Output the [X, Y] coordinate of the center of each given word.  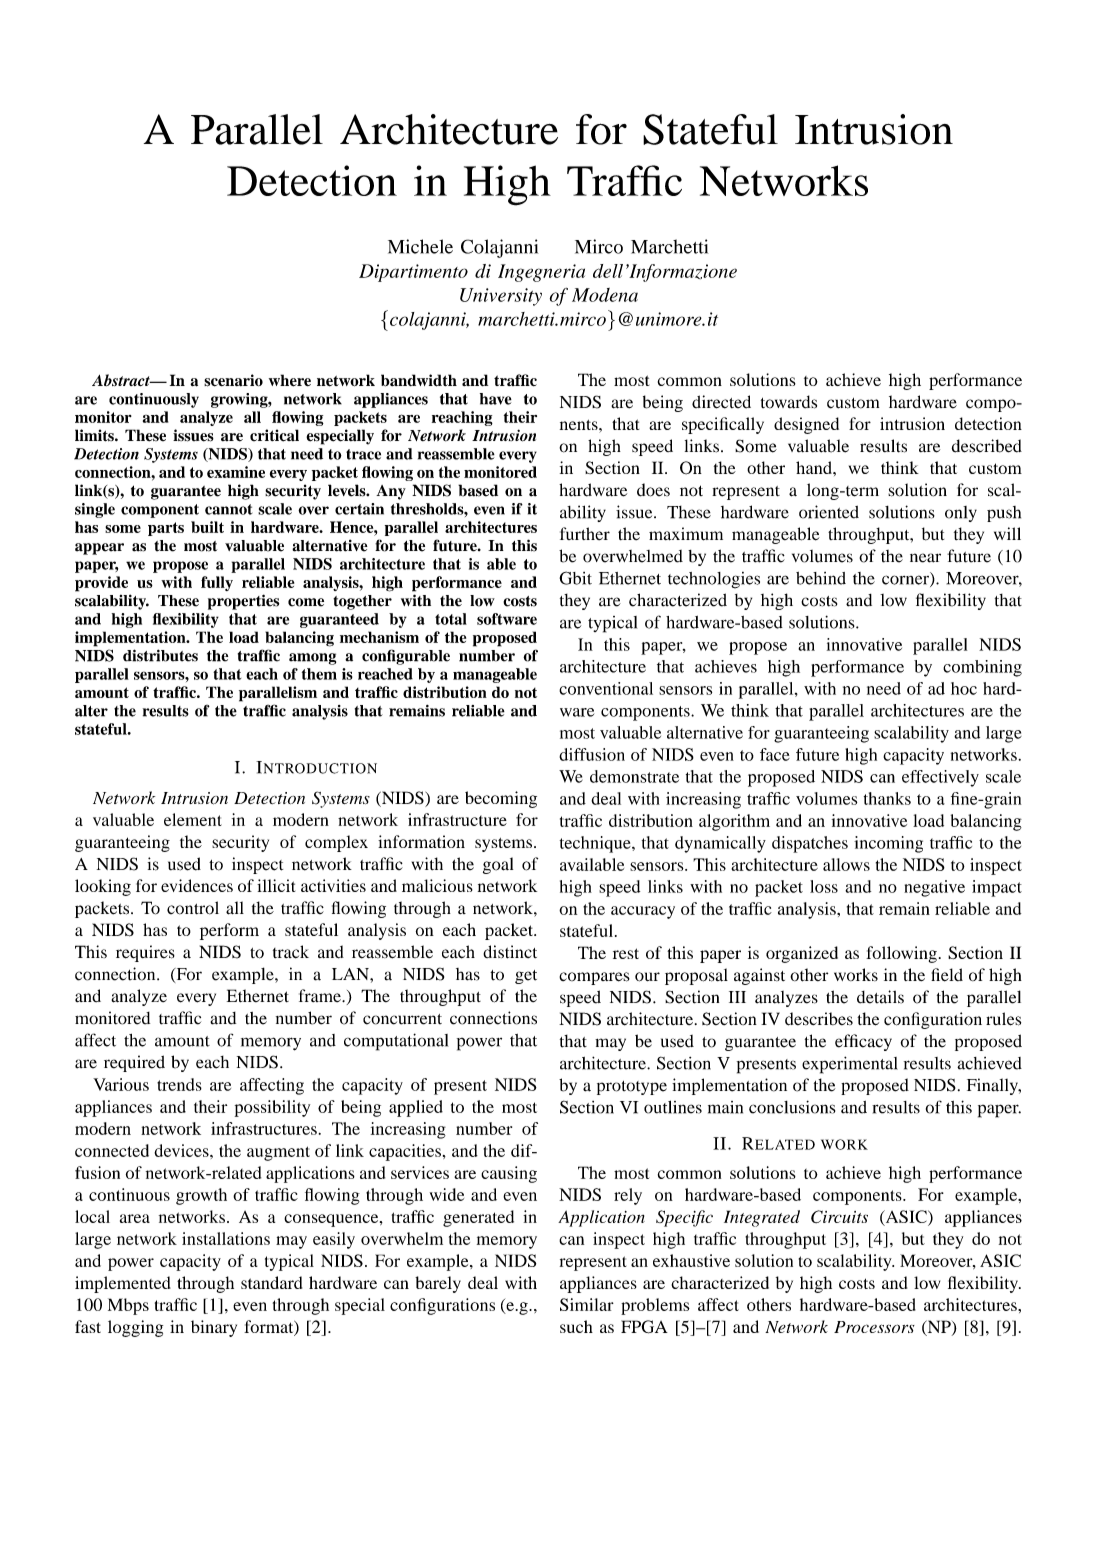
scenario [233, 380]
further [585, 533]
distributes [160, 655]
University [501, 297]
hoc [964, 688]
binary [214, 1328]
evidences [197, 885]
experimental [850, 1065]
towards [789, 402]
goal [498, 865]
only [961, 514]
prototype [632, 1088]
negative [934, 888]
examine [236, 472]
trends [179, 1084]
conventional [606, 688]
